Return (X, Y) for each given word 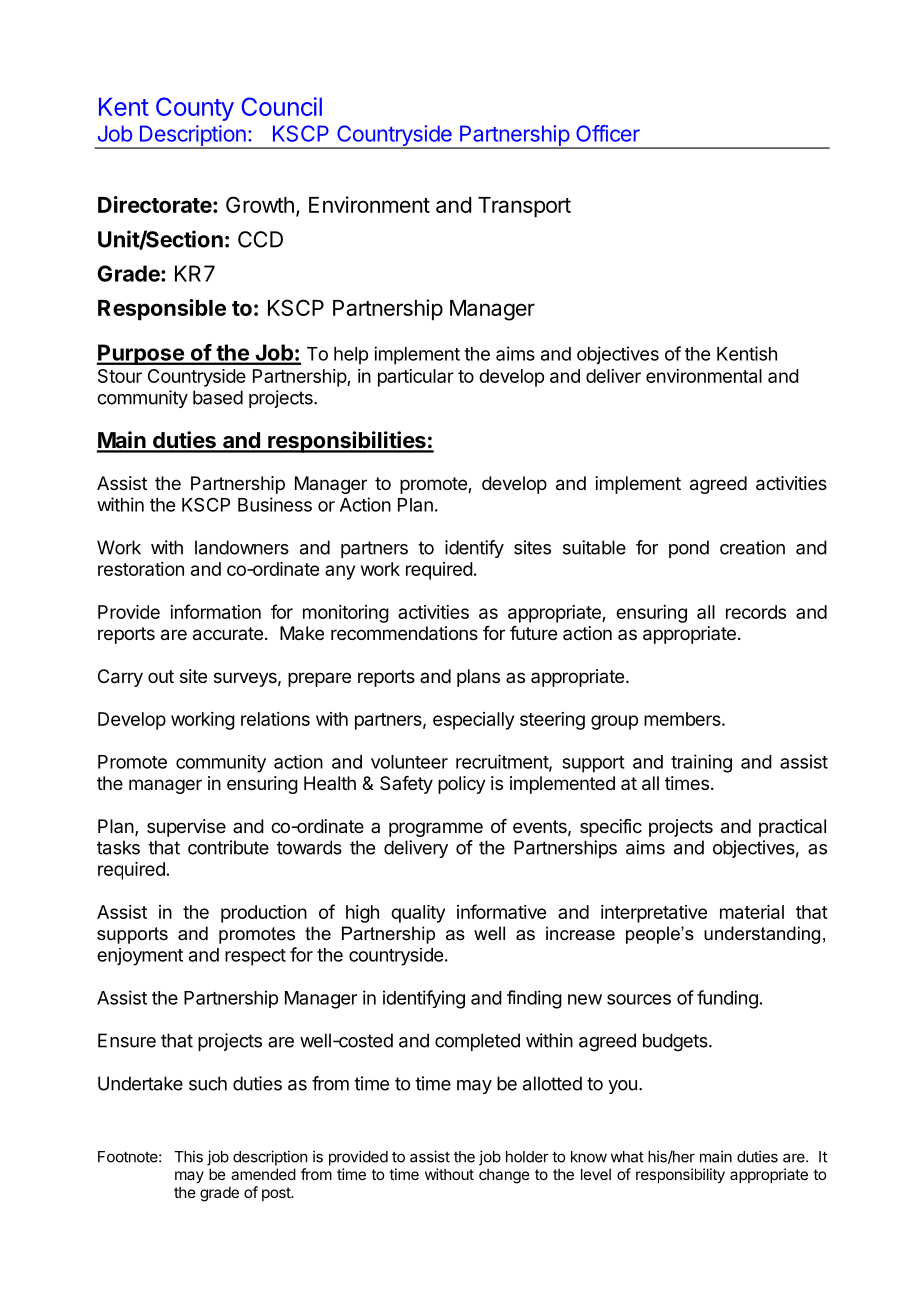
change (504, 1176)
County (195, 109)
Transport (524, 207)
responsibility (680, 1175)
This (188, 1156)
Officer (608, 133)
